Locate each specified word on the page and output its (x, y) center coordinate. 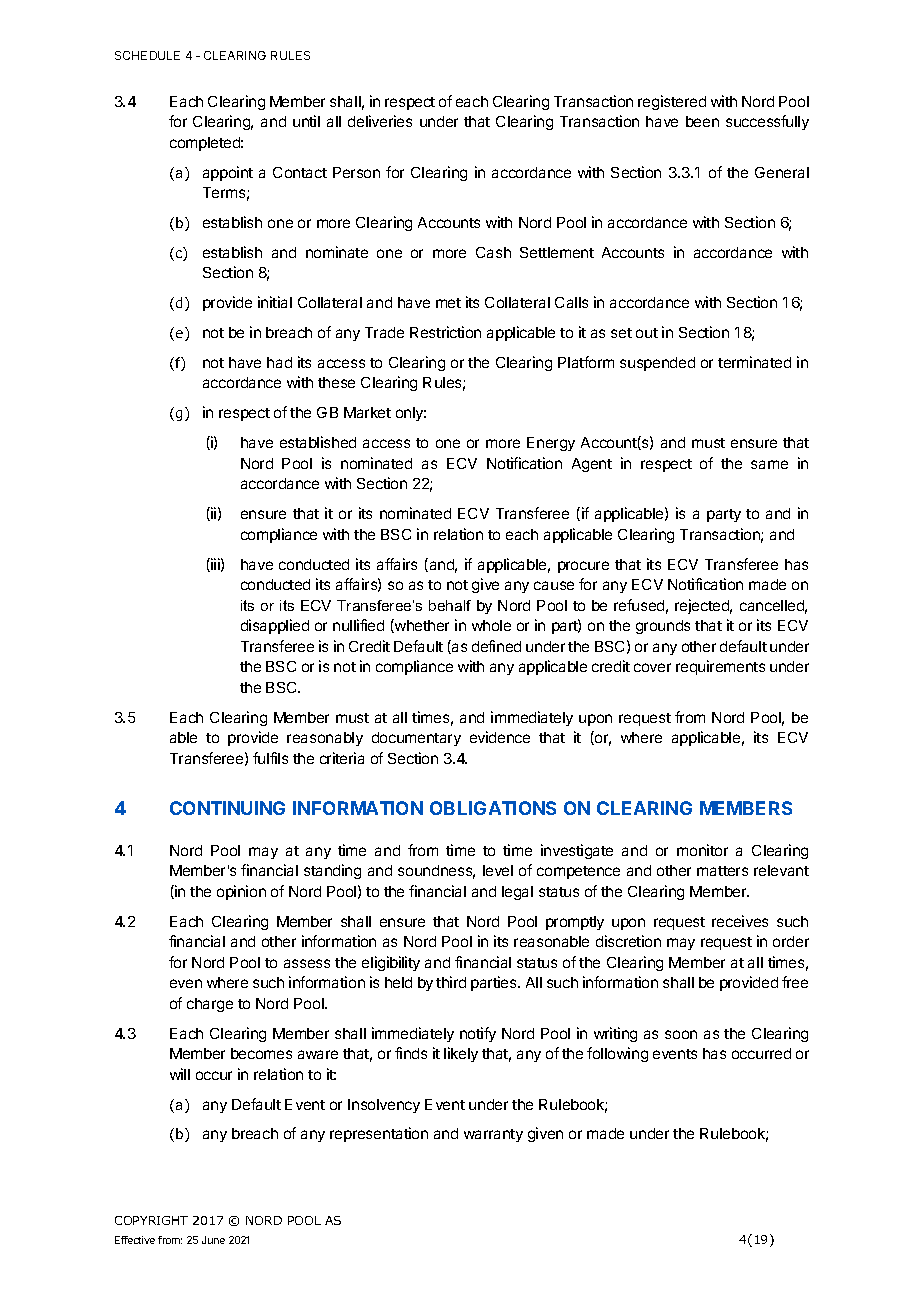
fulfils (270, 758)
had (279, 362)
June (213, 1240)
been (702, 121)
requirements (720, 667)
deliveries (380, 121)
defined (496, 646)
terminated (754, 362)
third (451, 982)
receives (740, 921)
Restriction (445, 332)
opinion (241, 892)
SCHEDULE (147, 55)
